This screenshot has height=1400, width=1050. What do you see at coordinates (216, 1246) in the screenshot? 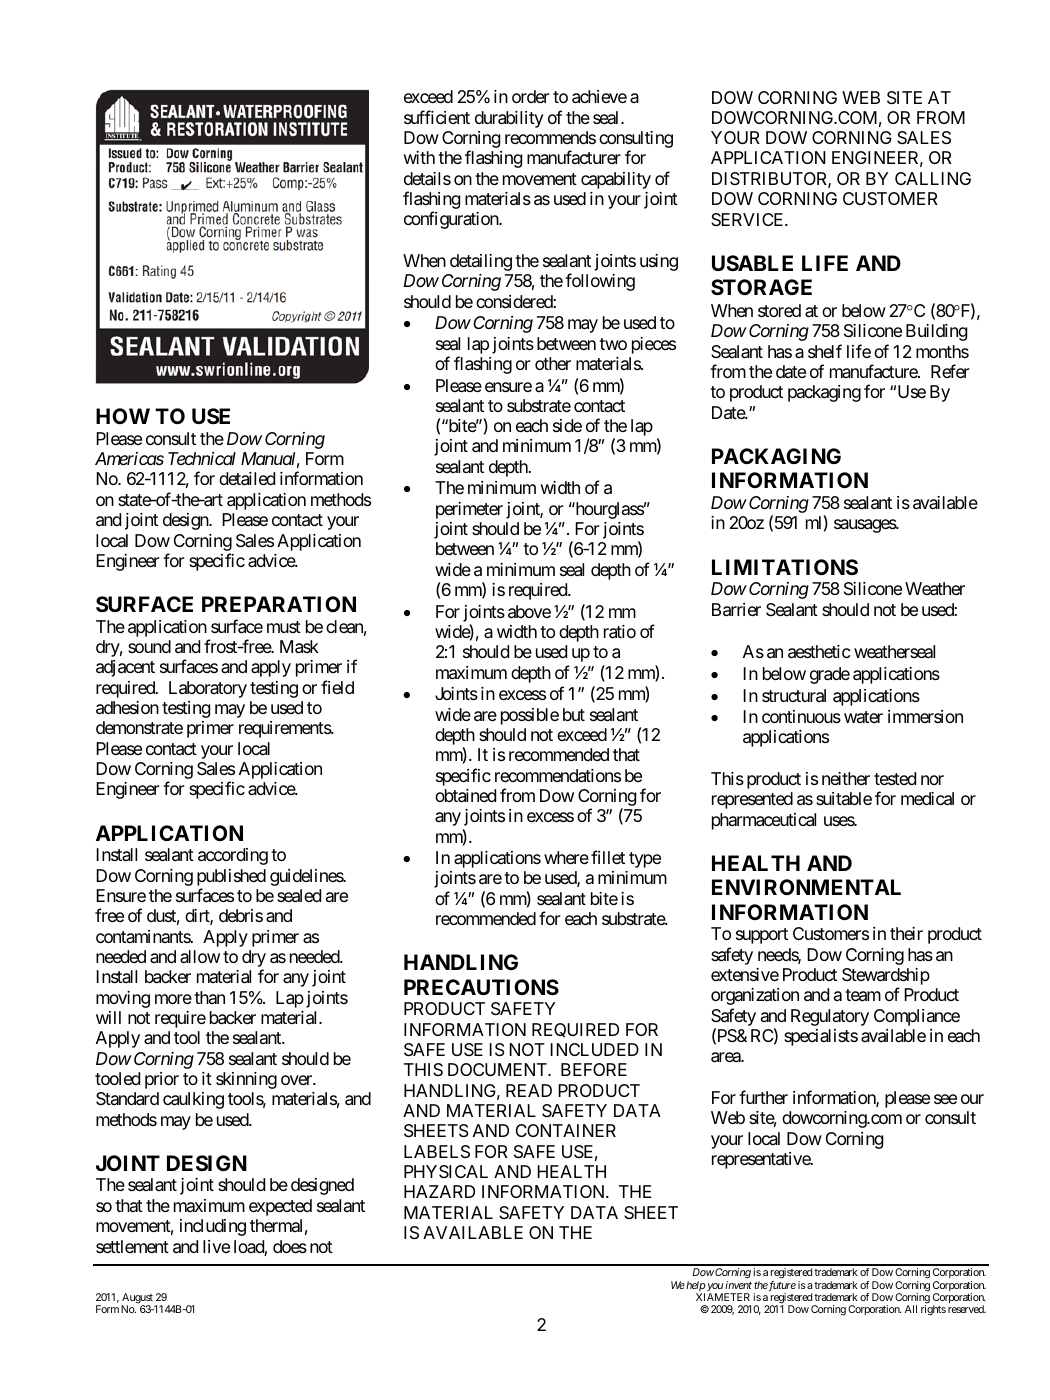
I see `live` at bounding box center [216, 1246].
